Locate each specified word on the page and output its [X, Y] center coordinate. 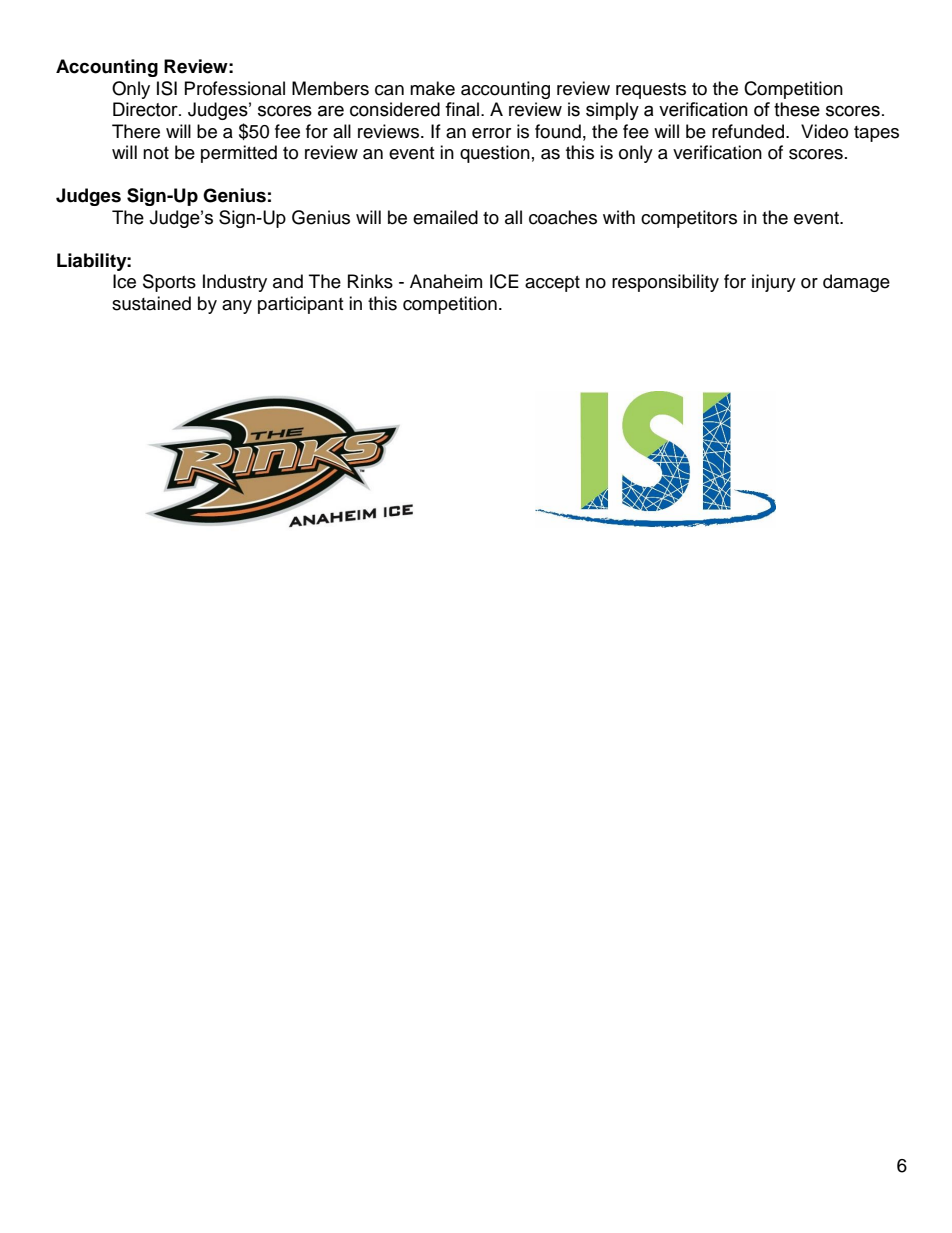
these [797, 109]
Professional [235, 88]
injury [774, 283]
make [432, 88]
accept [552, 284]
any [237, 307]
